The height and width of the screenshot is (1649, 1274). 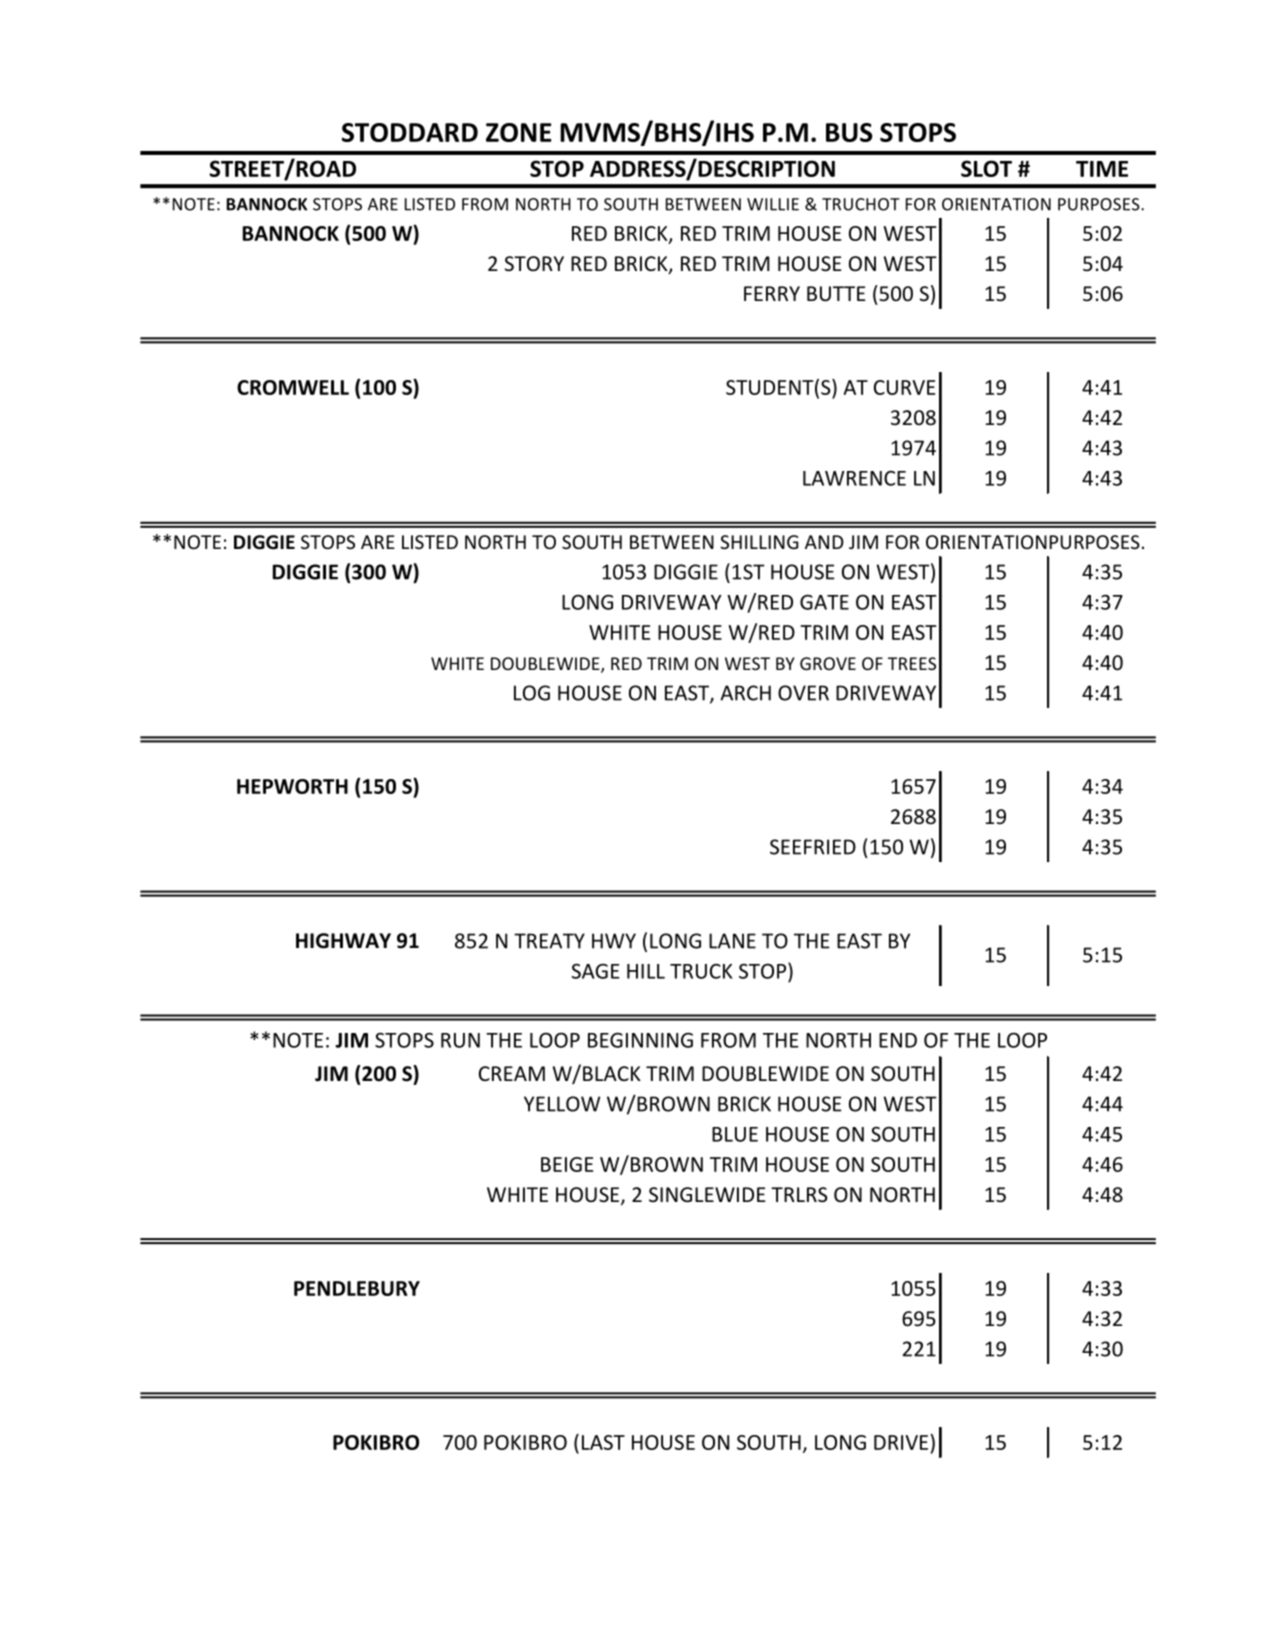 What do you see at coordinates (824, 542) in the screenshot?
I see `AND` at bounding box center [824, 542].
